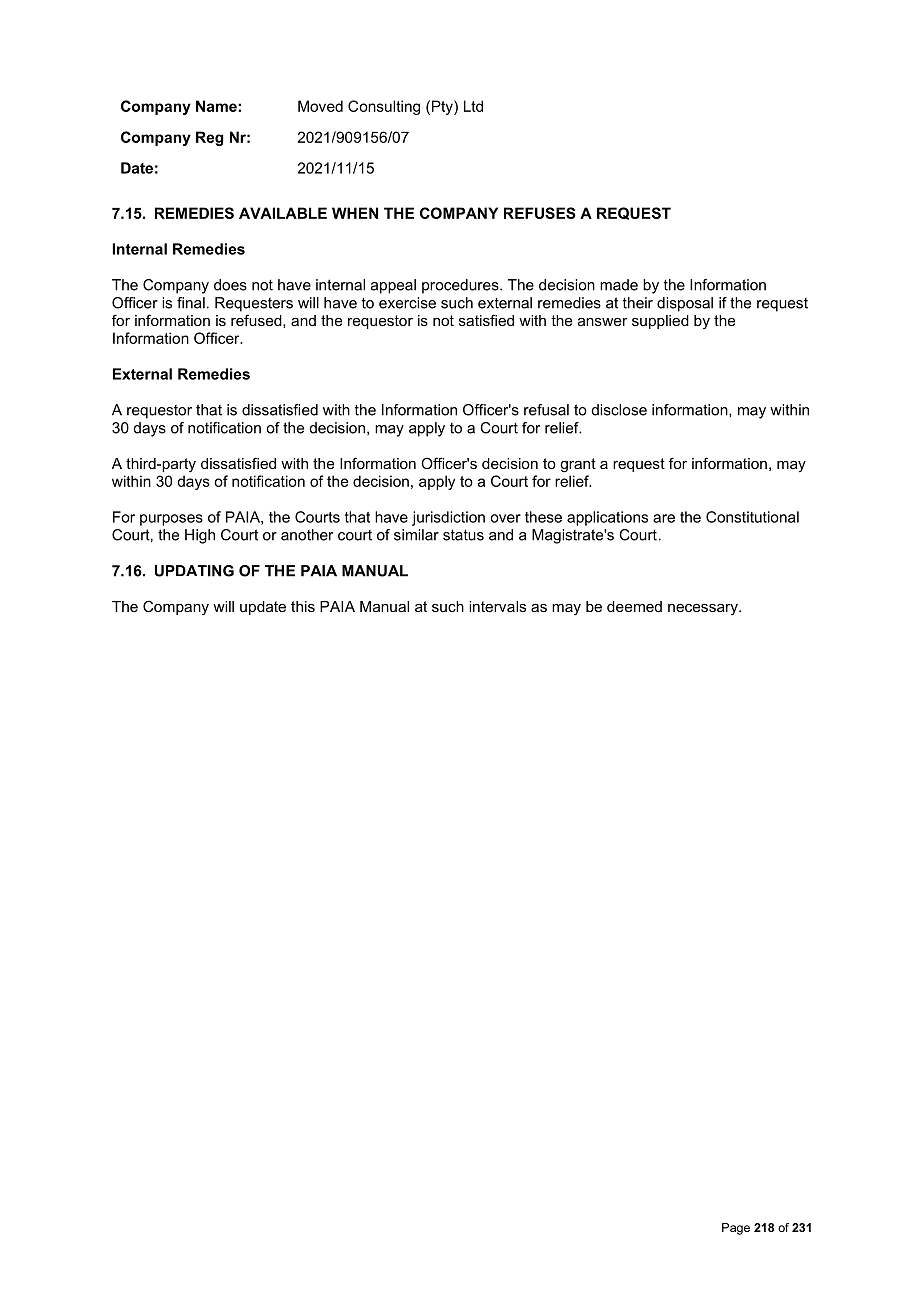 This image has height=1308, width=924. Describe the element at coordinates (664, 518) in the image. I see `are` at that location.
